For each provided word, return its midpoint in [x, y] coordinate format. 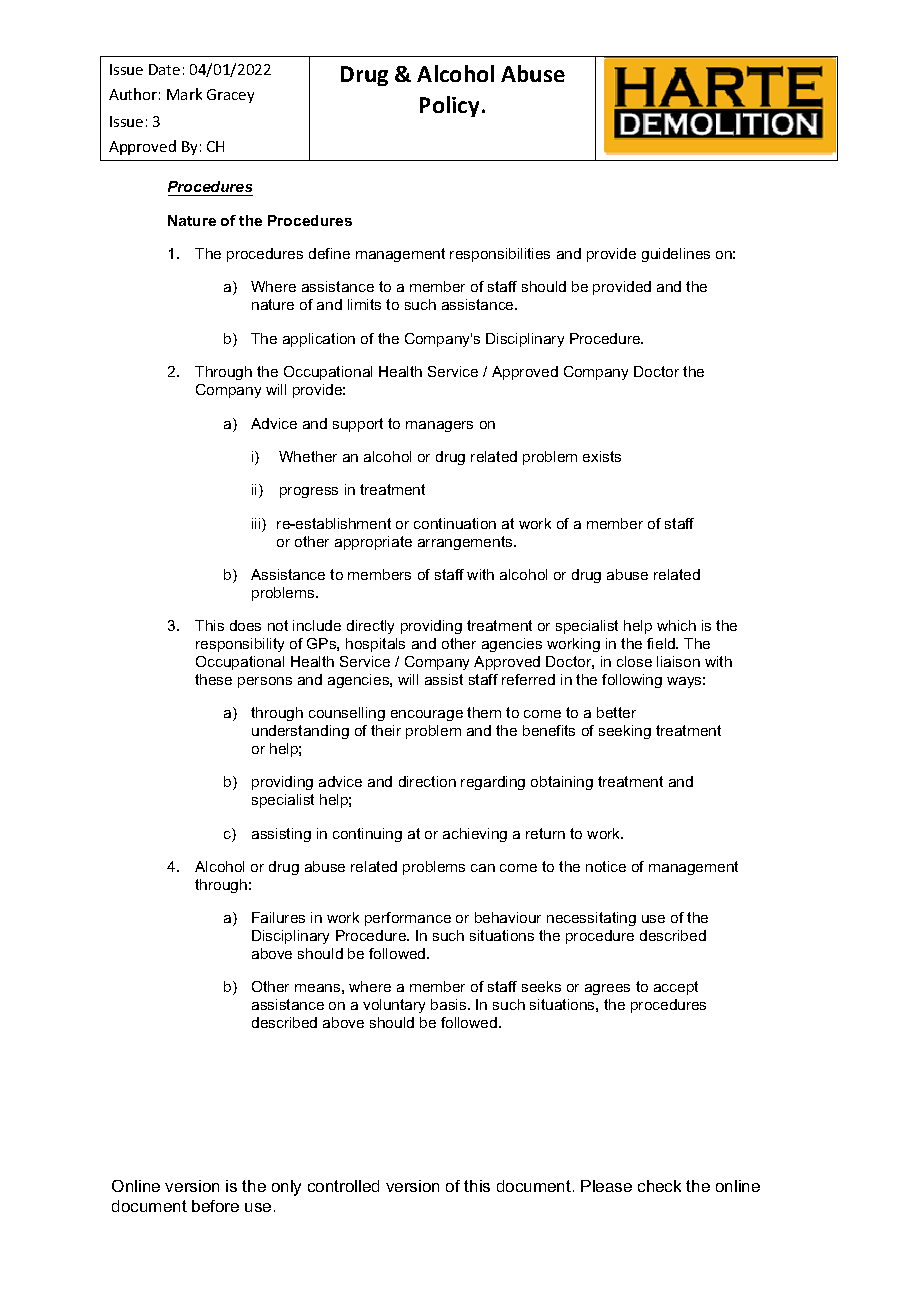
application [319, 340]
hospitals [375, 645]
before [215, 1206]
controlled [343, 1186]
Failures [278, 917]
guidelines [676, 255]
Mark [184, 94]
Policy [449, 106]
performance [408, 919]
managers [439, 426]
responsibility [240, 645]
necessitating [591, 919]
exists [602, 456]
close [634, 661]
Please [606, 1186]
